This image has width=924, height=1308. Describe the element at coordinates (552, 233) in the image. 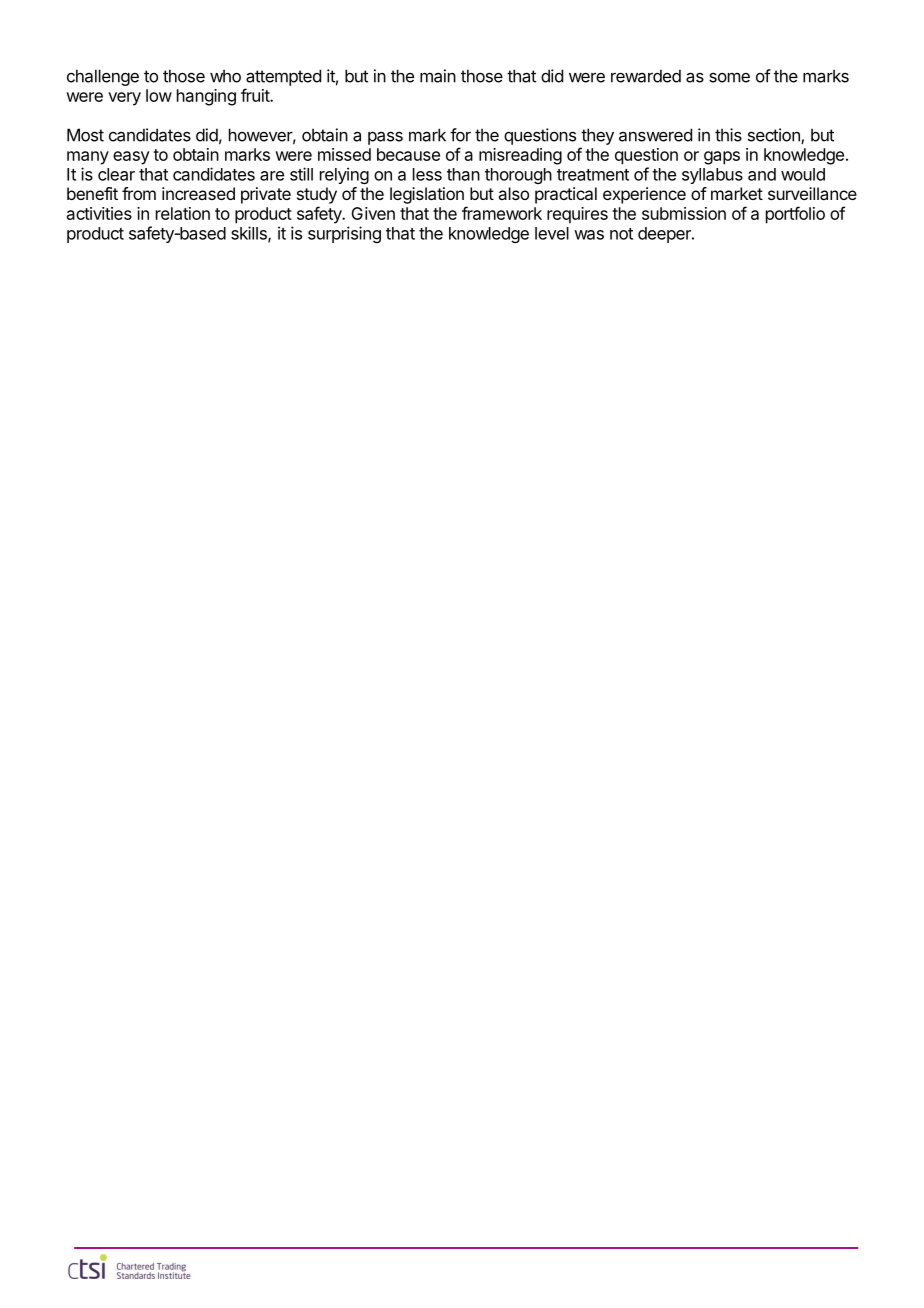

I see `level` at that location.
